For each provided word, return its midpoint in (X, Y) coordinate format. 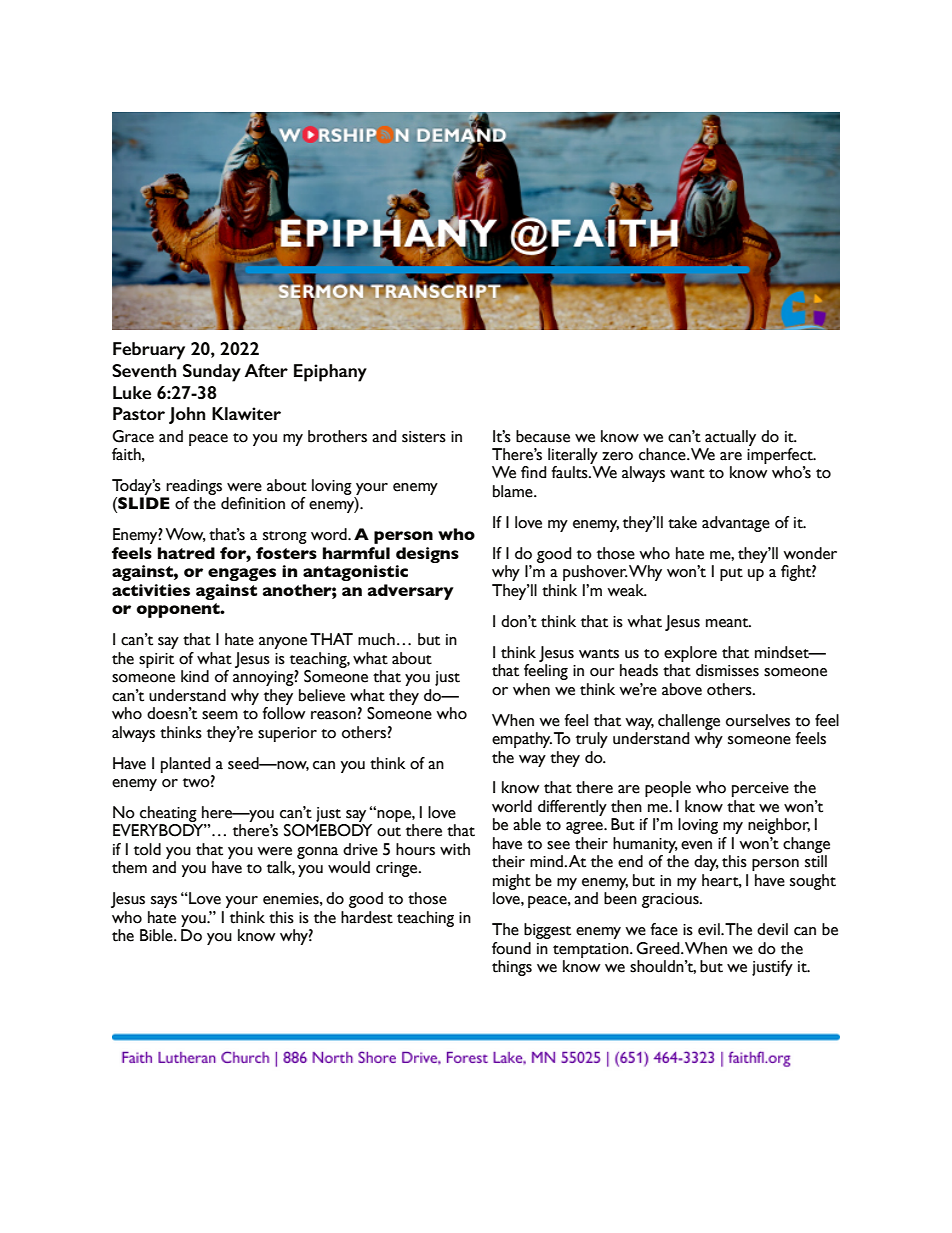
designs (427, 555)
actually (730, 438)
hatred (186, 553)
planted (186, 765)
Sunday (212, 373)
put (731, 574)
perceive (760, 789)
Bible (157, 935)
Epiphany (330, 373)
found (511, 948)
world (512, 806)
